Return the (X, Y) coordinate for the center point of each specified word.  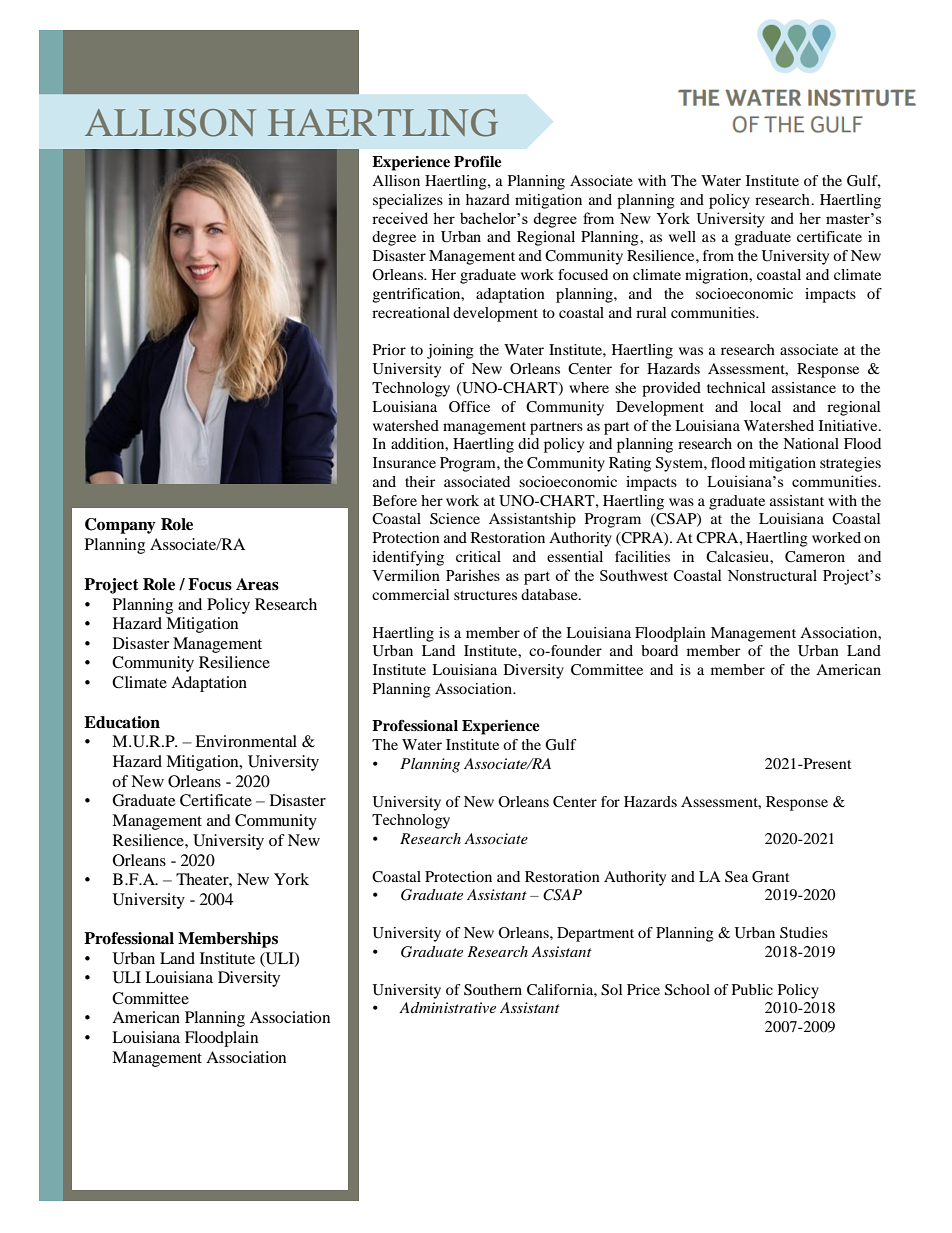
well (682, 236)
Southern (493, 990)
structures (485, 595)
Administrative (447, 1007)
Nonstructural (772, 575)
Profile (478, 161)
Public (752, 989)
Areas (257, 584)
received (400, 218)
